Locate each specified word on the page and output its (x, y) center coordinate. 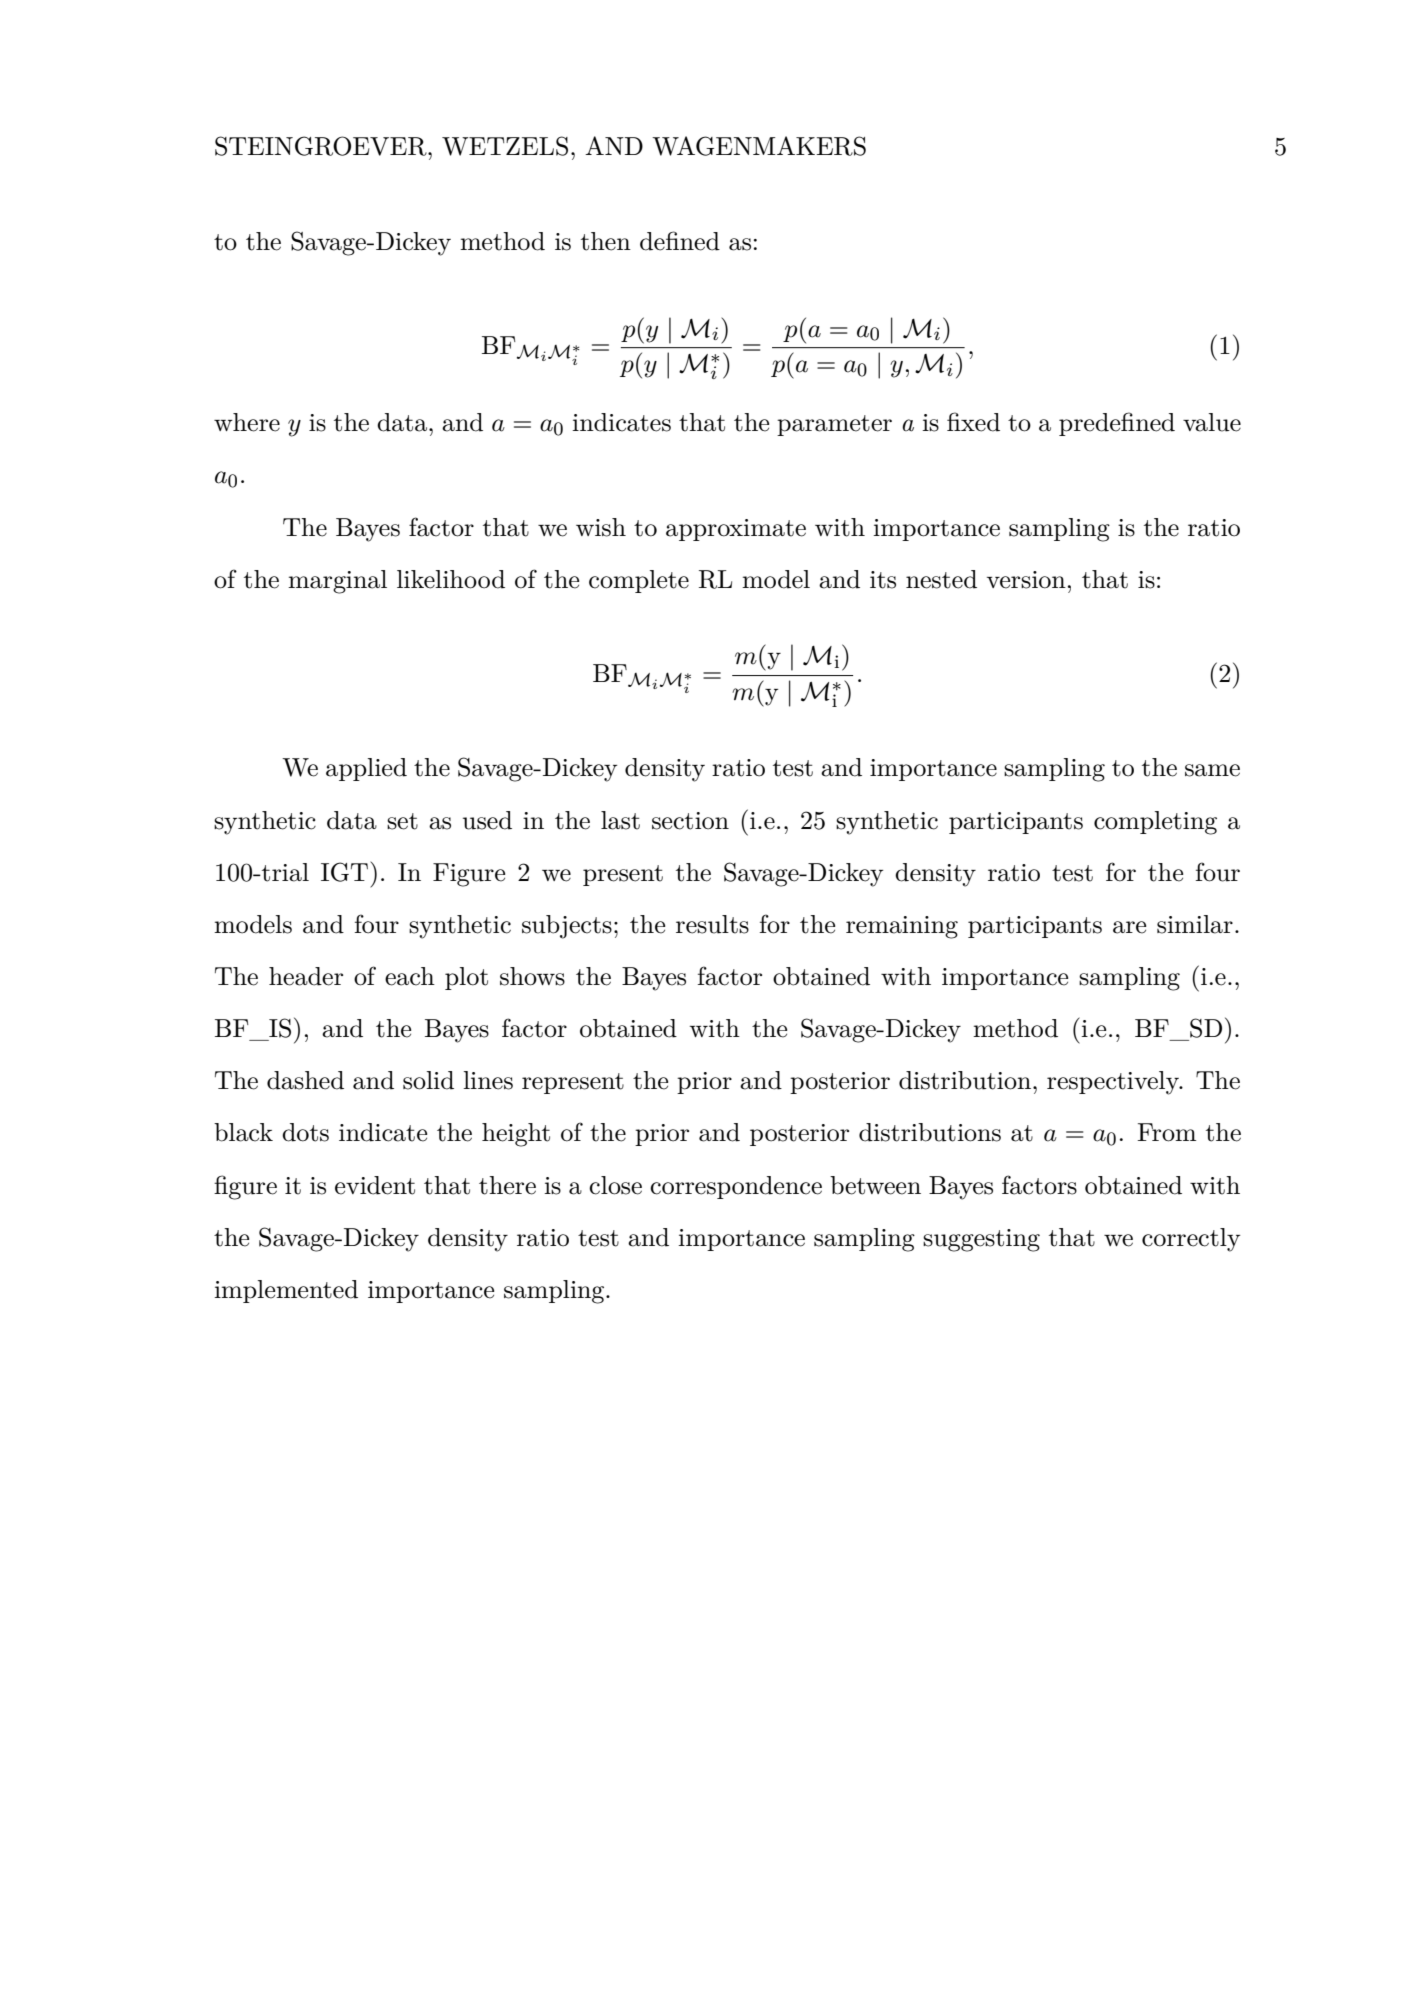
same (1212, 770)
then (606, 241)
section (690, 821)
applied (366, 769)
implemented (286, 1291)
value (1212, 422)
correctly (1191, 1240)
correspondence (736, 1187)
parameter (834, 425)
